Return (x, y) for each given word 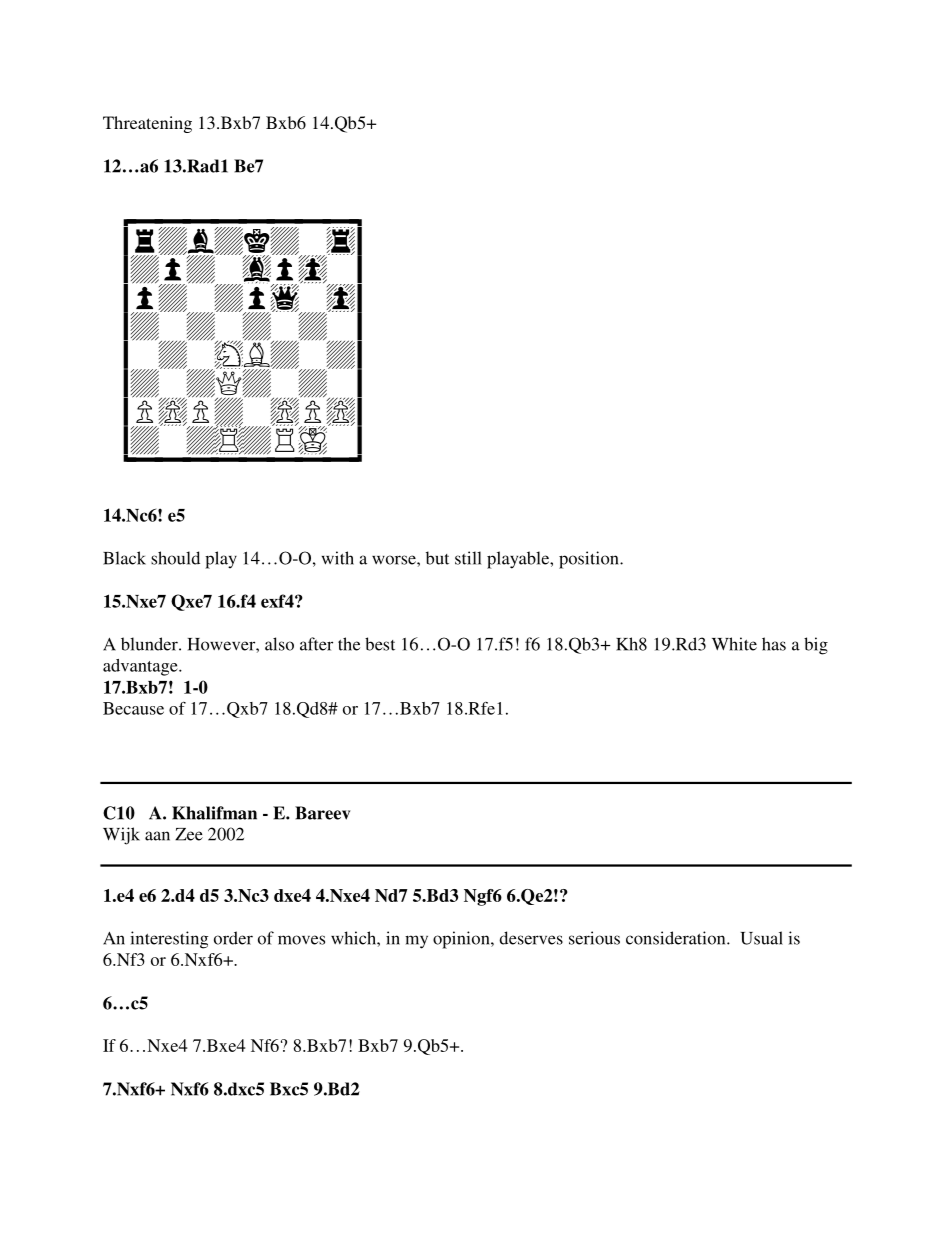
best (380, 644)
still (468, 558)
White (734, 644)
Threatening (147, 124)
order (233, 938)
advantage (141, 667)
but (437, 558)
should (175, 558)
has (774, 644)
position (590, 560)
